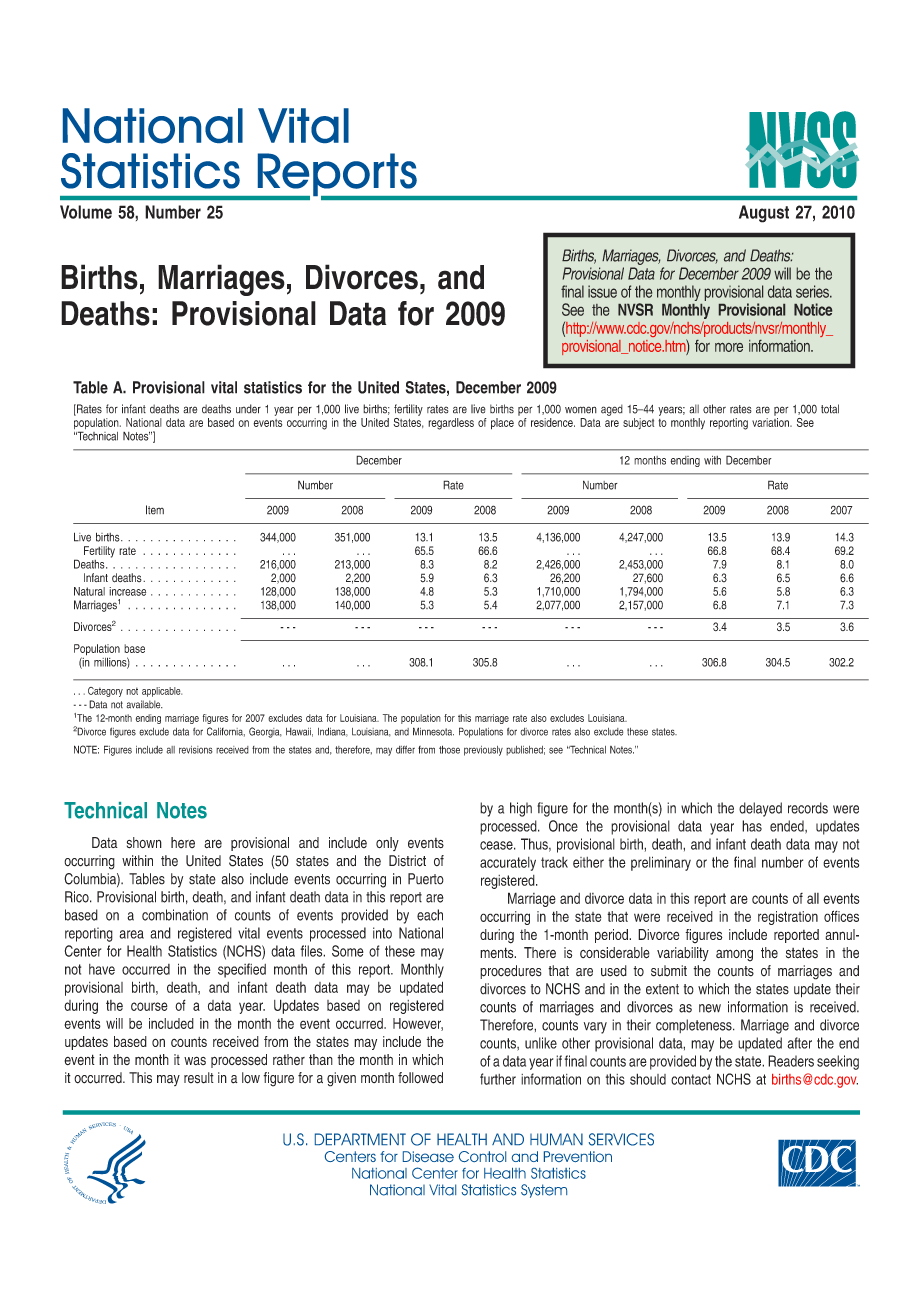 The image size is (924, 1308). I want to click on delayed, so click(760, 809).
